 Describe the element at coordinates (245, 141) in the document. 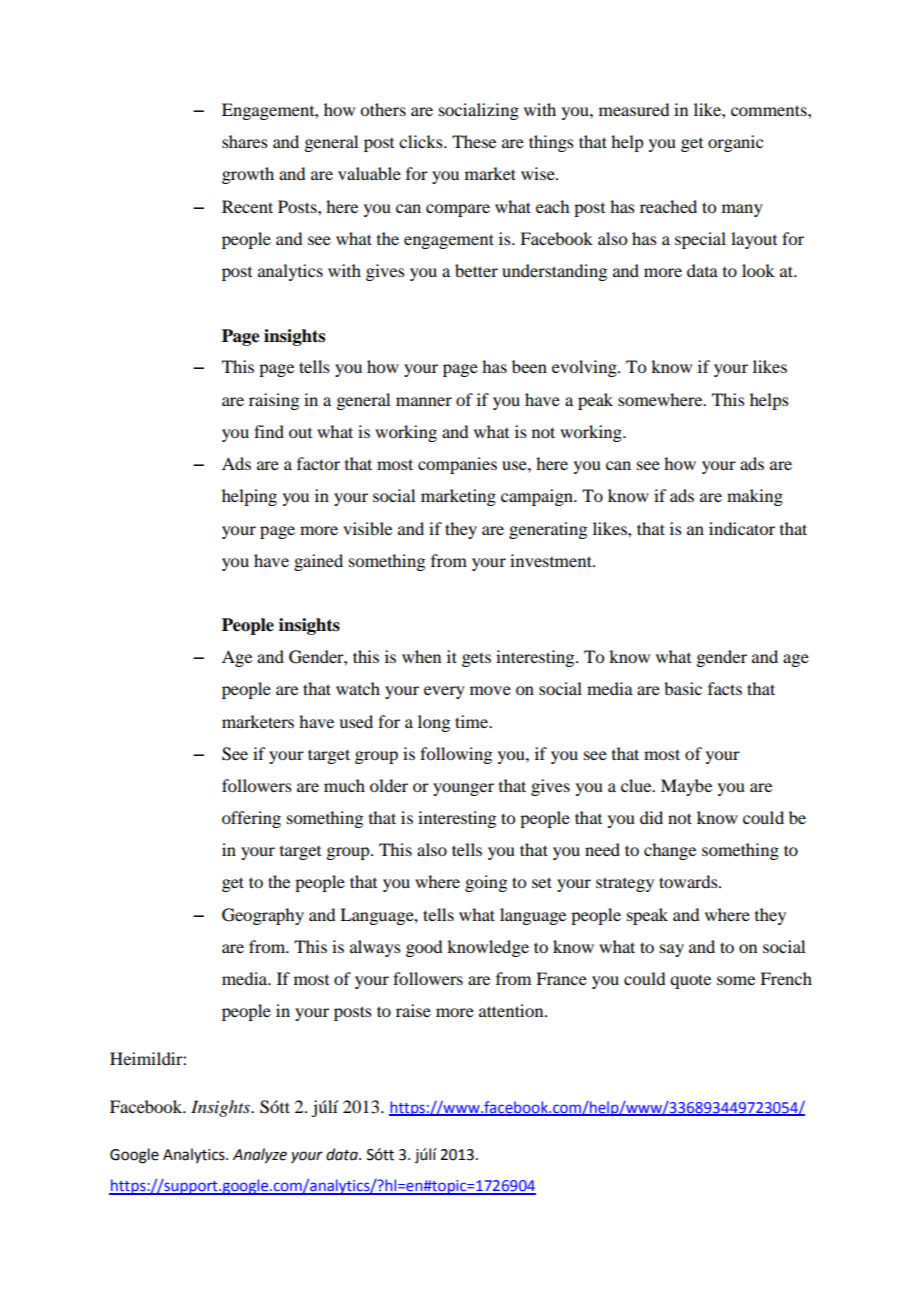

I see `shares` at that location.
